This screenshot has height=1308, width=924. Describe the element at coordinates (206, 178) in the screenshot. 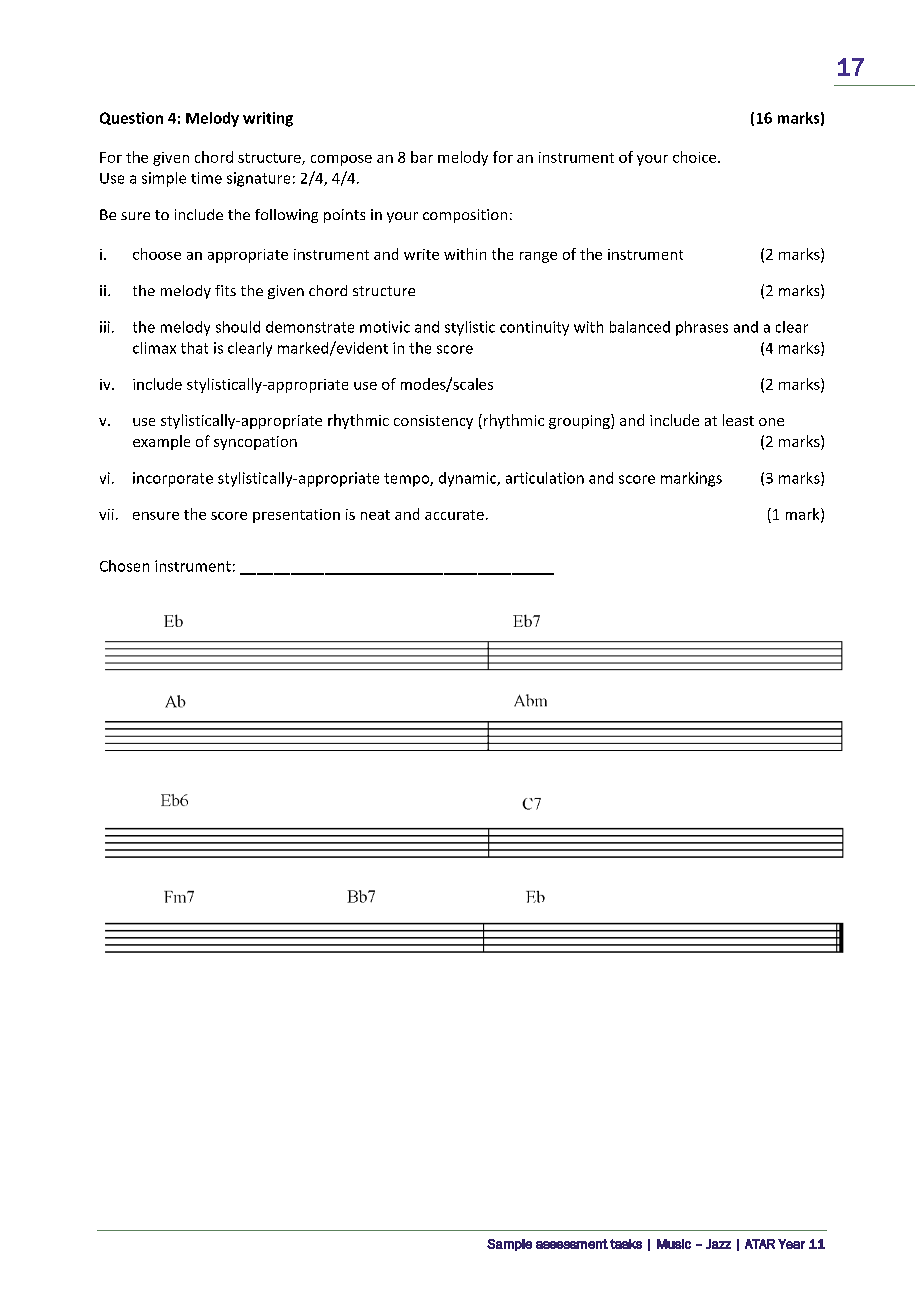

I see `time` at that location.
